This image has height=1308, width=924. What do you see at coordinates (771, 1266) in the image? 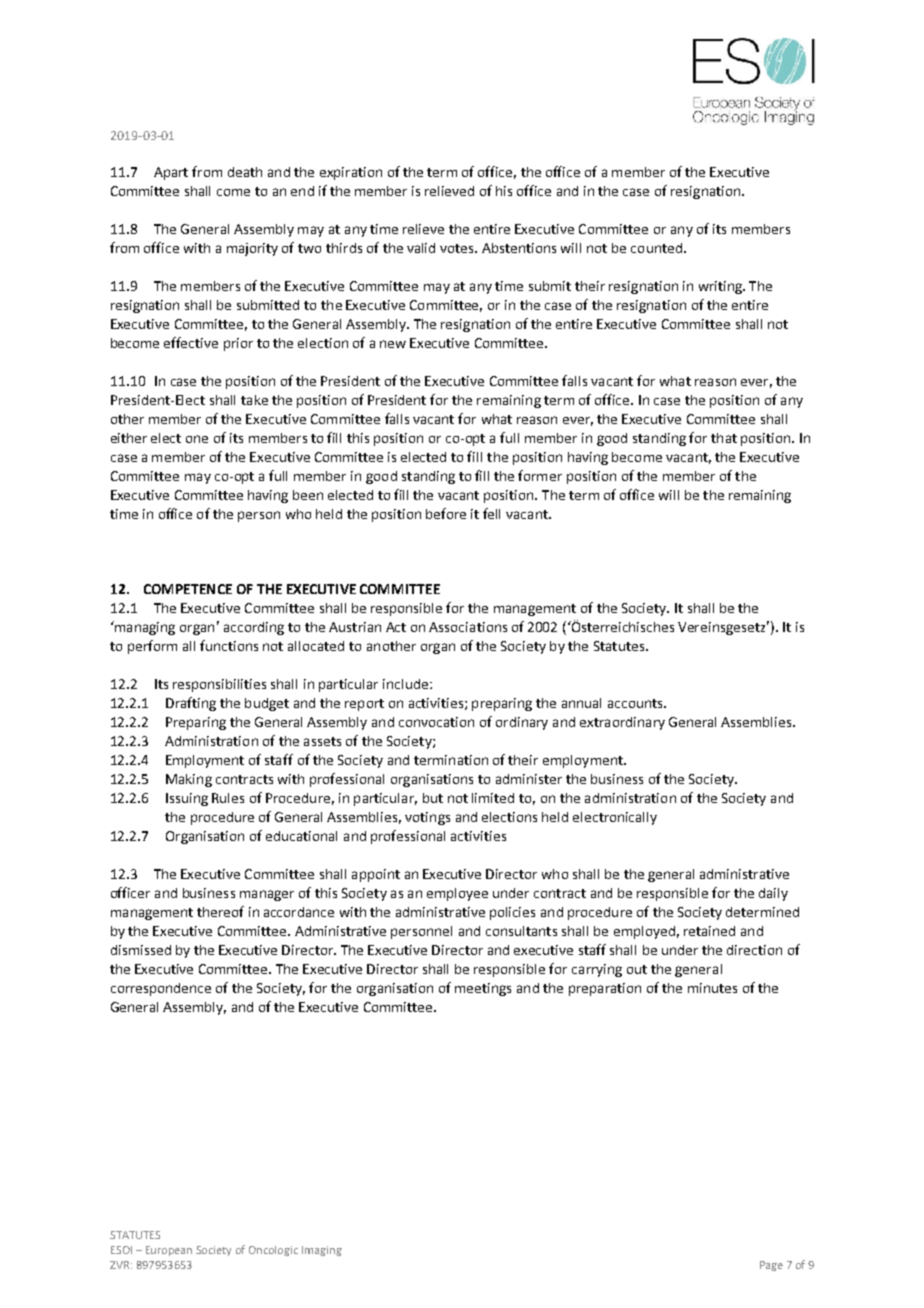
I see `Page` at bounding box center [771, 1266].
